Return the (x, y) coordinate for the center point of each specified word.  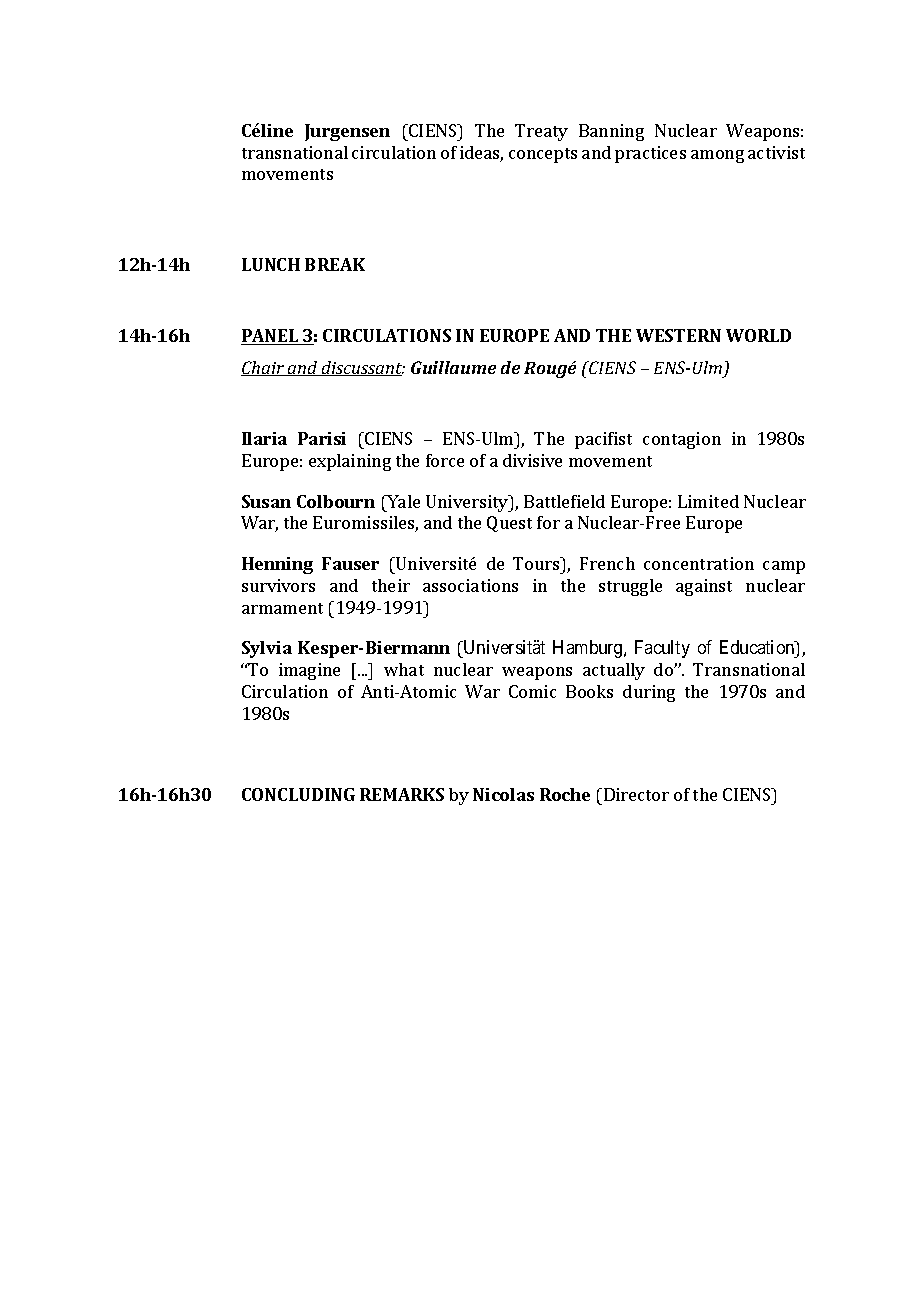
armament (282, 608)
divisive (532, 460)
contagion (682, 440)
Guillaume (453, 367)
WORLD (758, 335)
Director (636, 794)
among (717, 156)
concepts (543, 155)
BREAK (335, 264)
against (704, 587)
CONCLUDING (298, 794)
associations (470, 585)
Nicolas (503, 794)
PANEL (270, 337)
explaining (350, 462)
